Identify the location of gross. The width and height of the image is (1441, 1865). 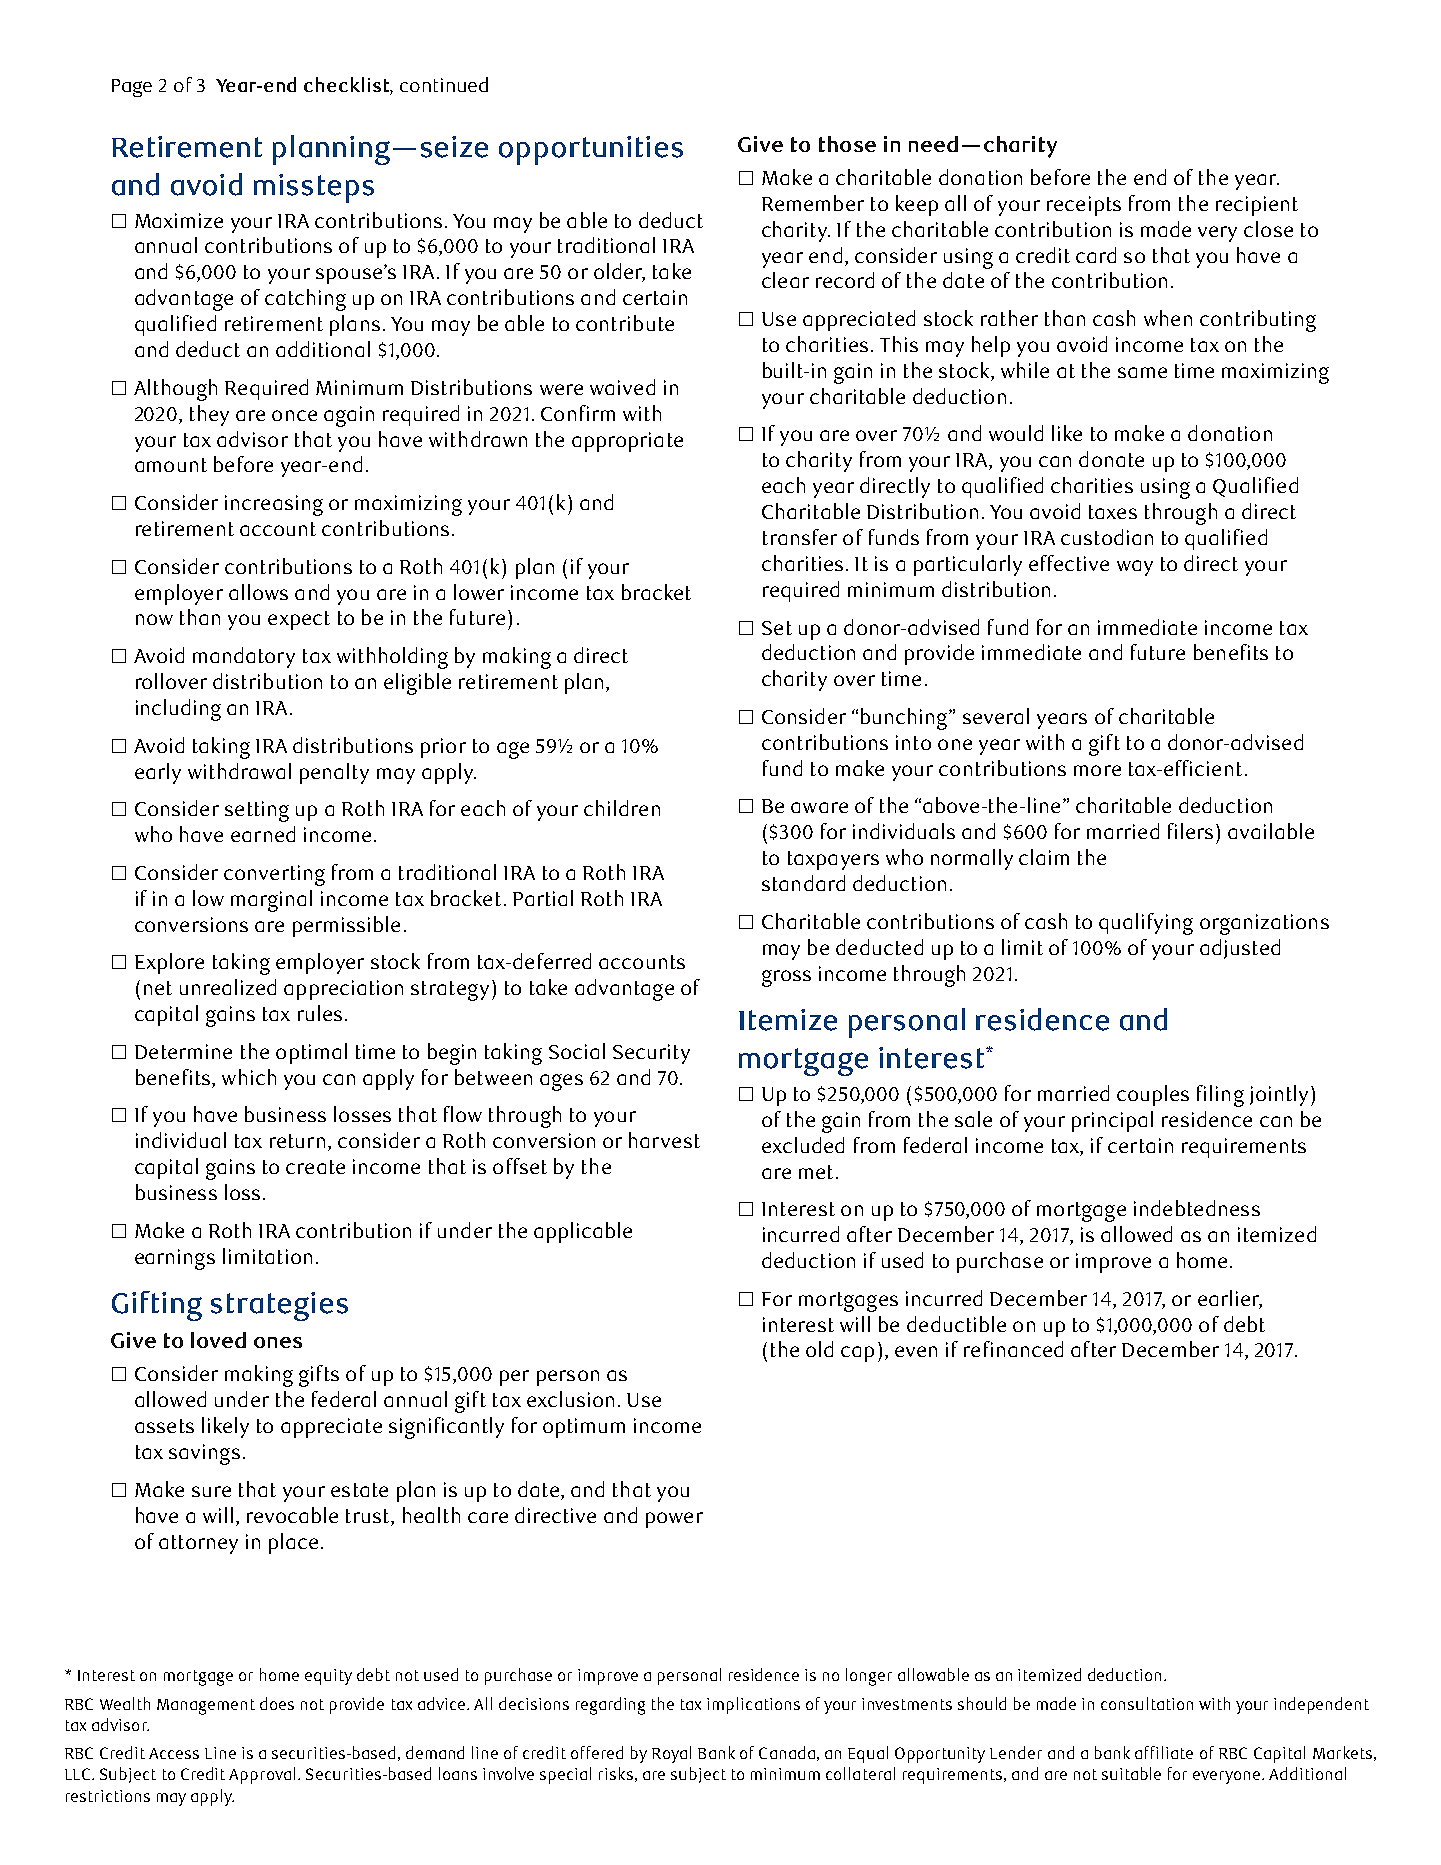
(786, 978).
